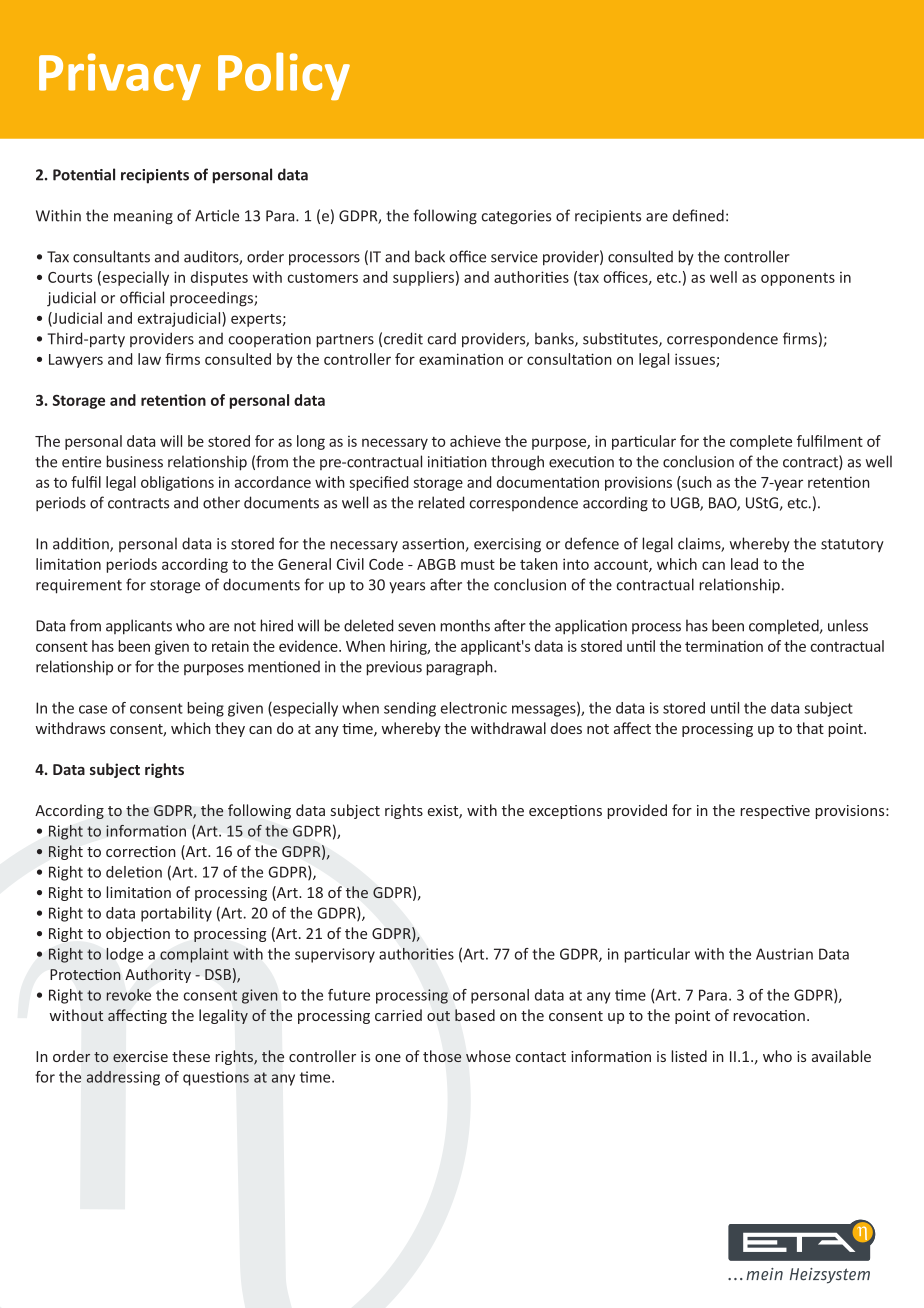 The height and width of the image is (1308, 924). Describe the element at coordinates (744, 564) in the image. I see `lead` at that location.
